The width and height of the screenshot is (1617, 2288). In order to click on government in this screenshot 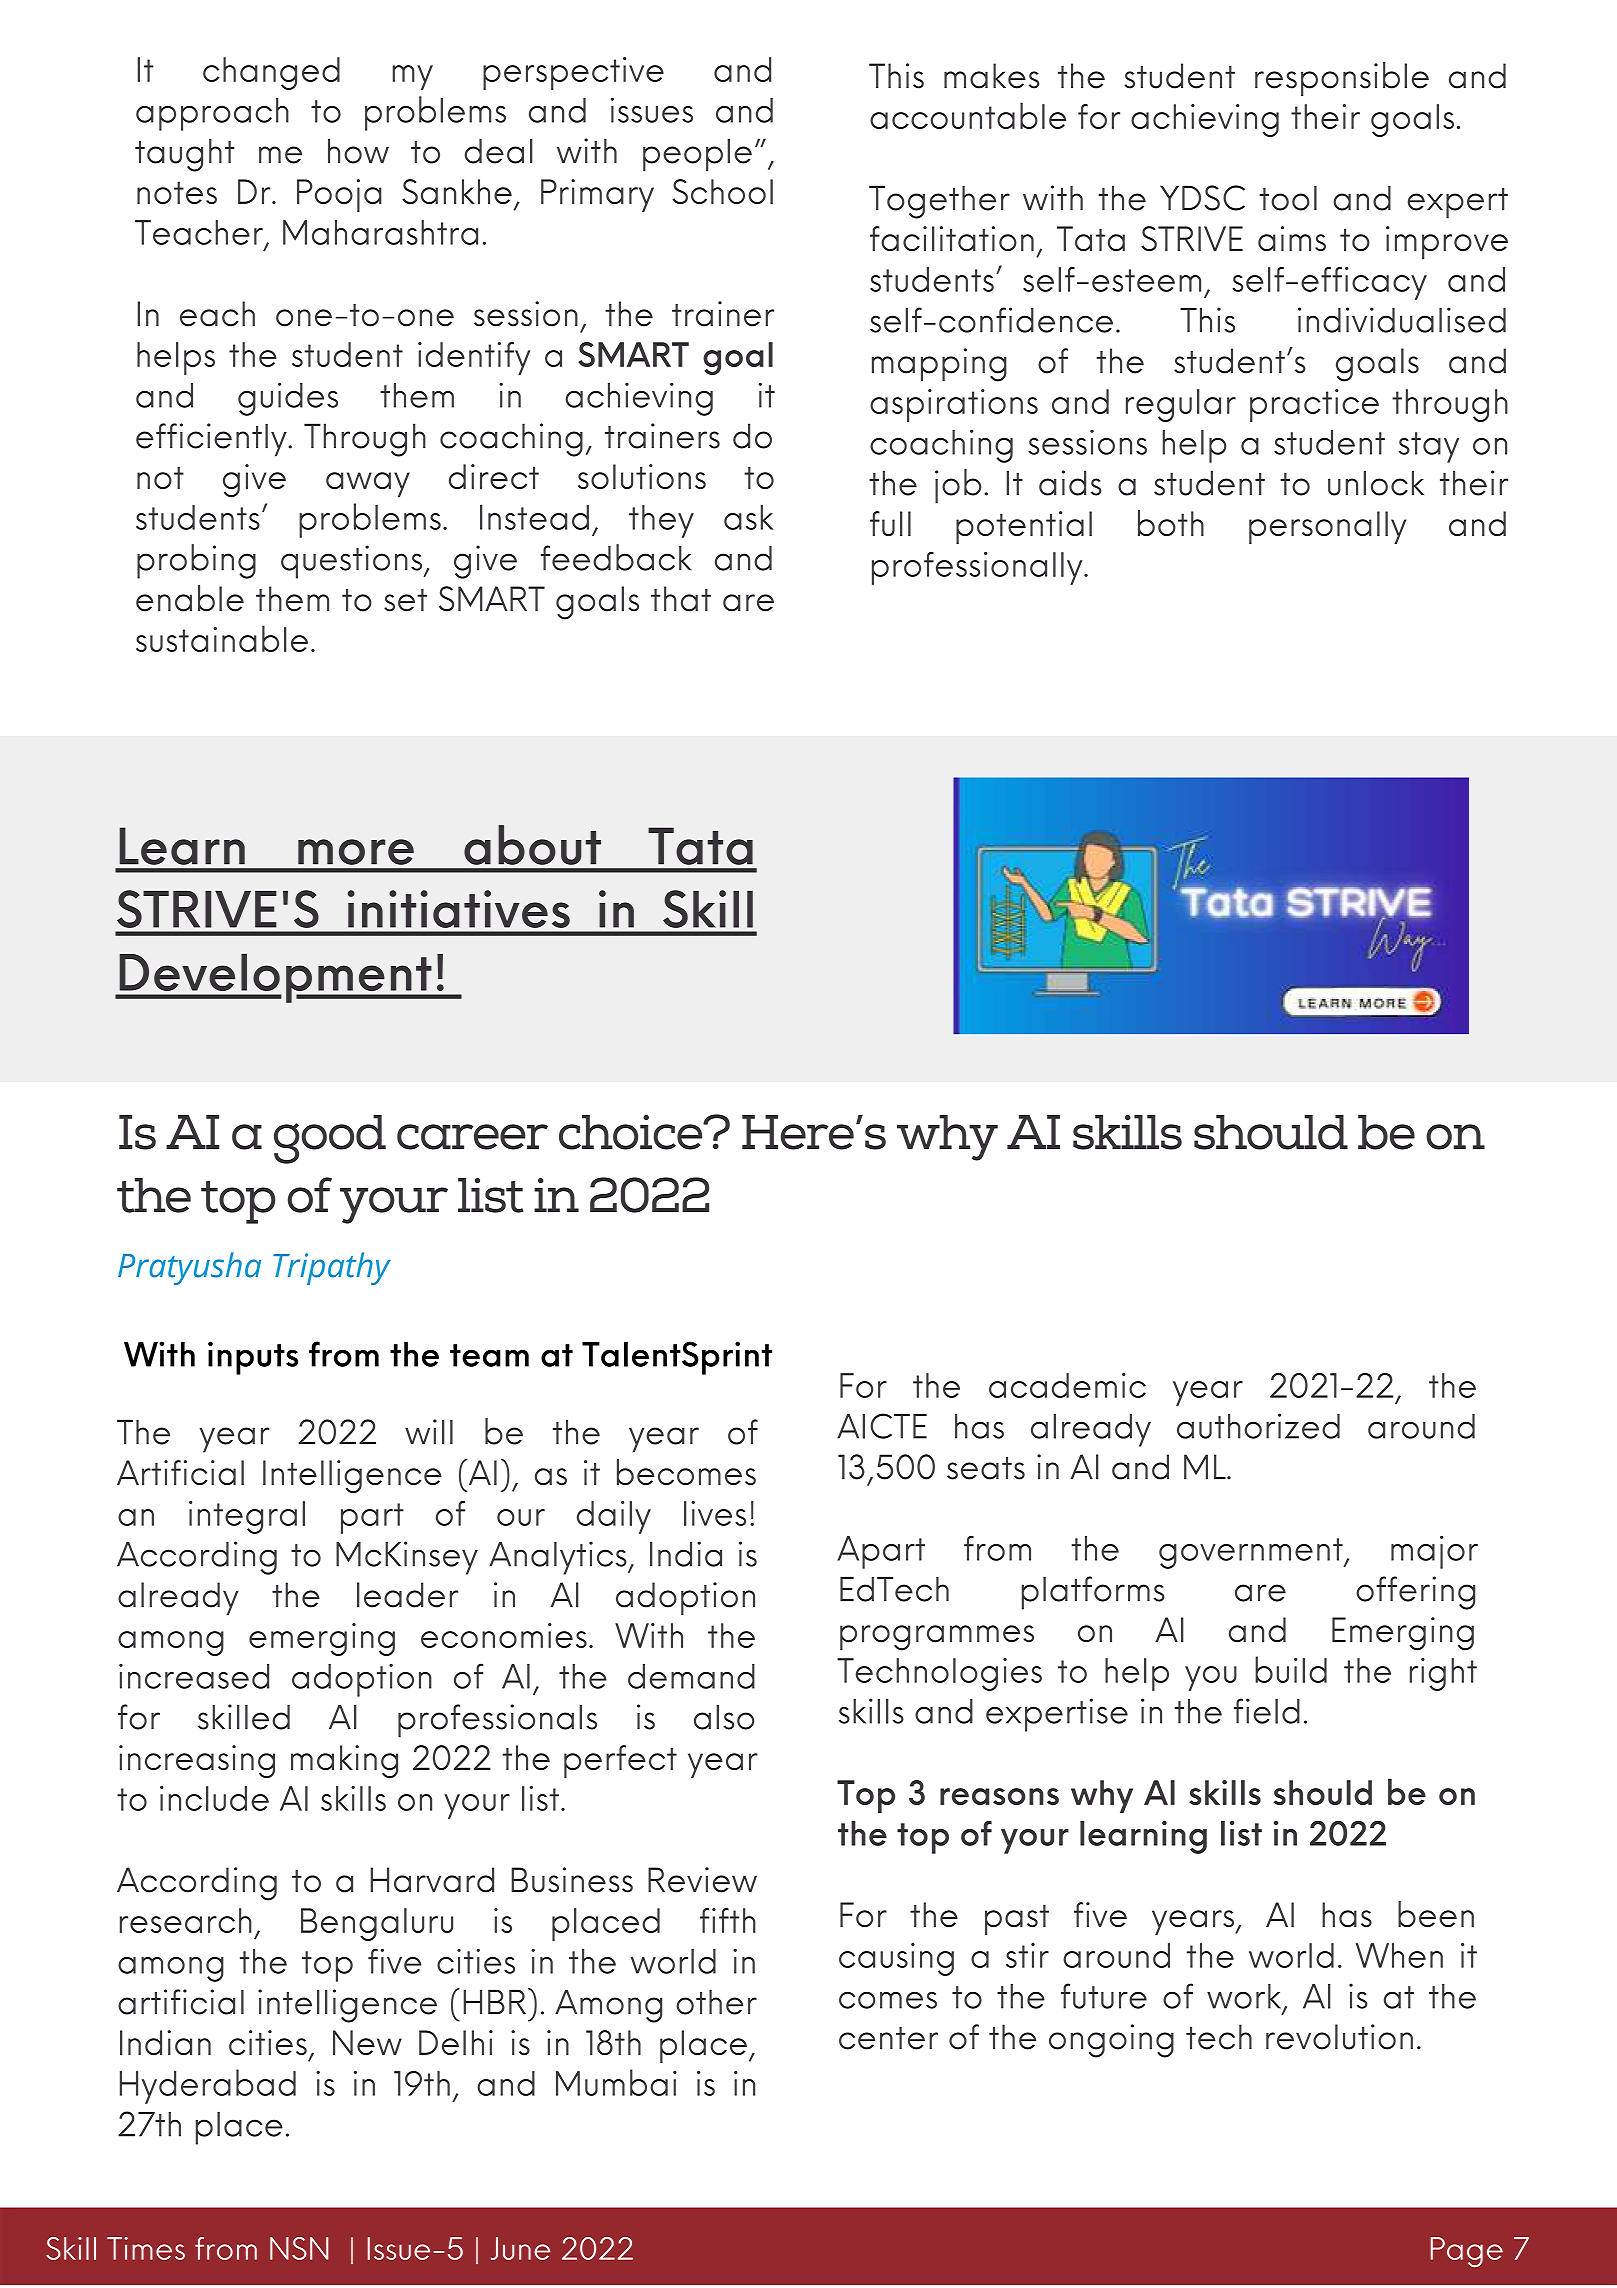, I will do `click(1252, 1553)`.
